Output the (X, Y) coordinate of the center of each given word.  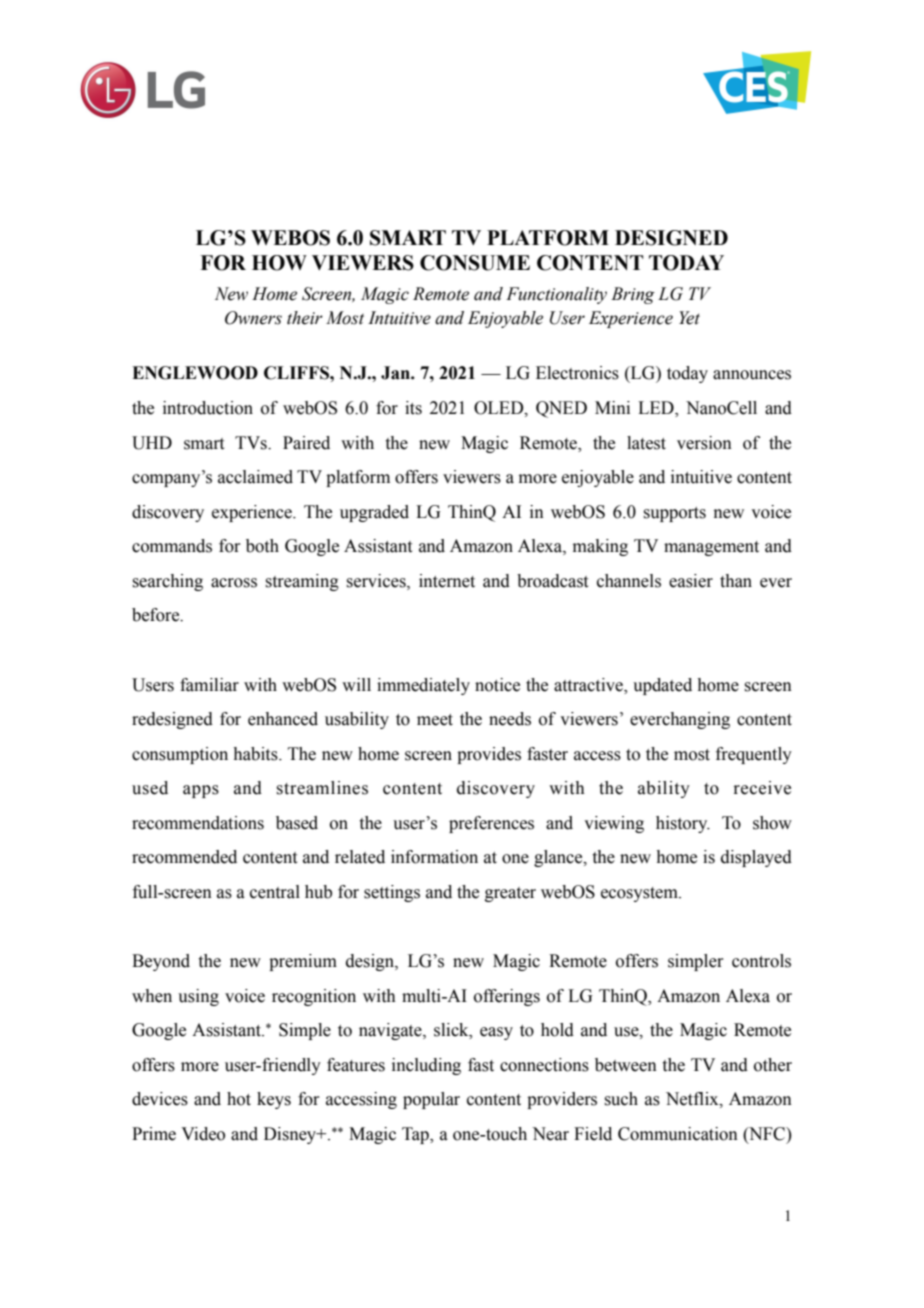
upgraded (374, 513)
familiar (209, 685)
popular (431, 1100)
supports (674, 514)
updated (662, 686)
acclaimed (255, 477)
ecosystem (640, 894)
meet (435, 720)
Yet (689, 318)
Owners (253, 318)
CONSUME (475, 263)
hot (239, 1099)
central (275, 892)
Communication (678, 1134)
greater (510, 894)
